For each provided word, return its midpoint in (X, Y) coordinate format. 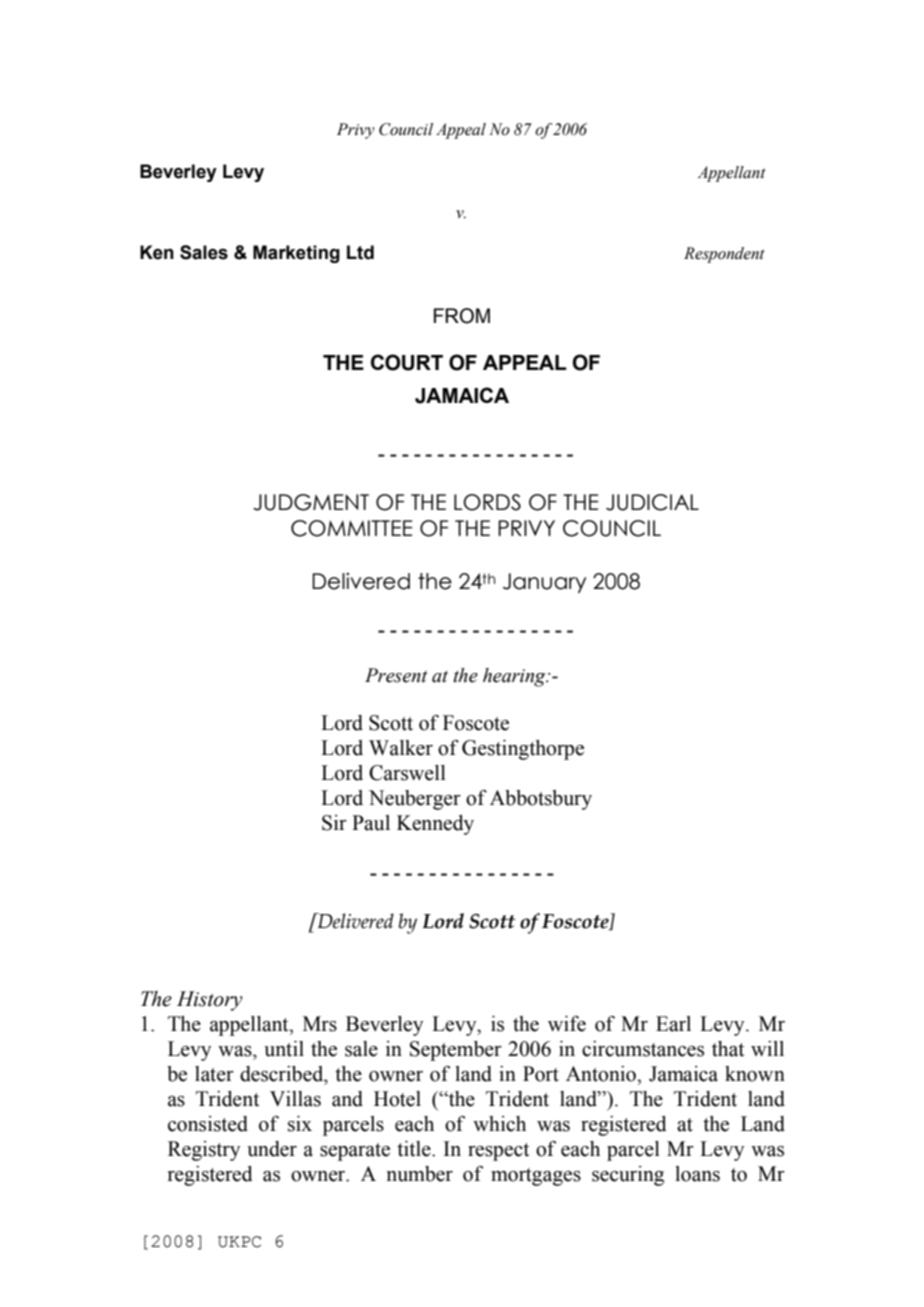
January (544, 583)
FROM (462, 316)
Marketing (296, 254)
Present (396, 675)
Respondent (724, 255)
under (272, 1149)
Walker (401, 748)
